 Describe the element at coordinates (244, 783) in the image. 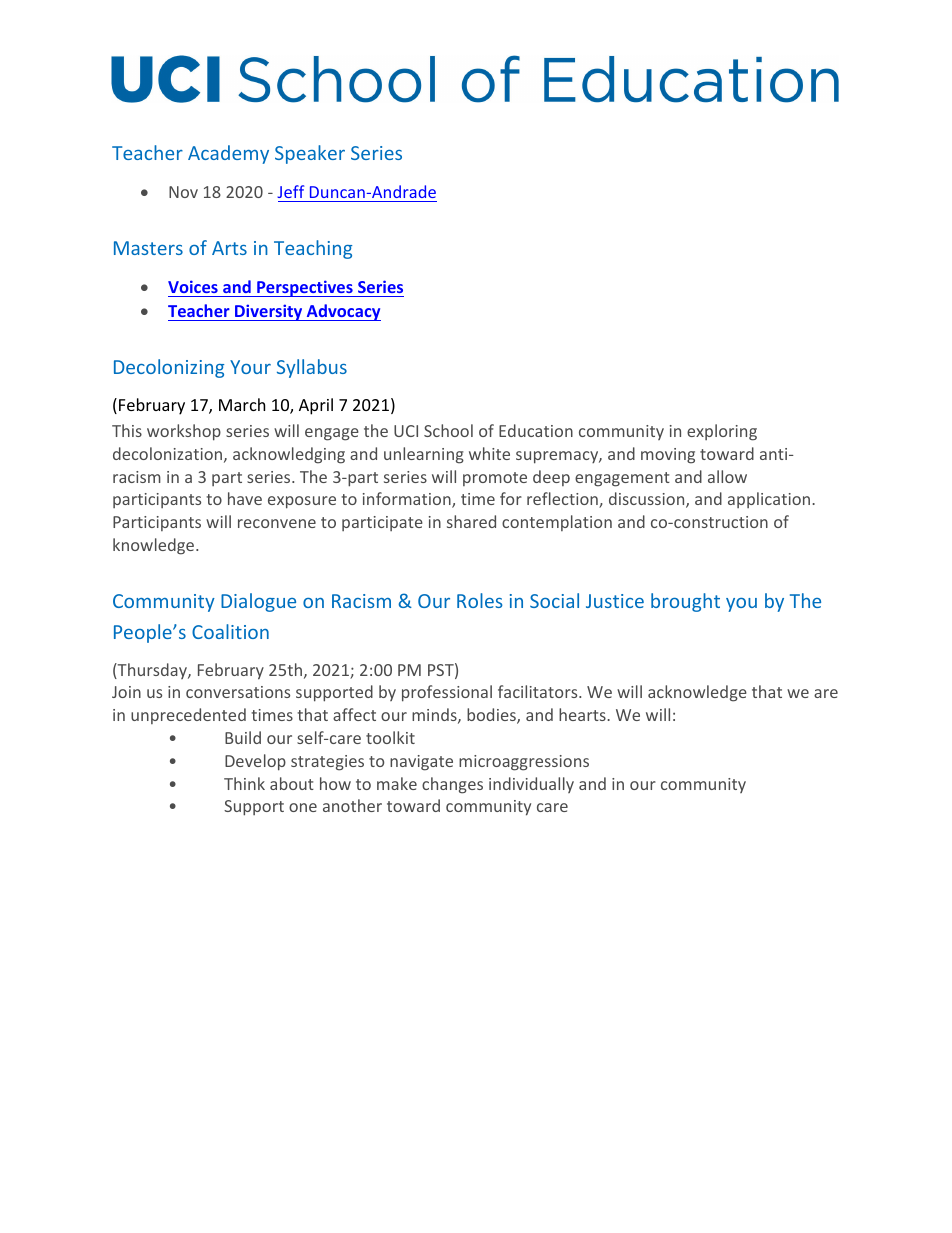

I see `Think` at that location.
